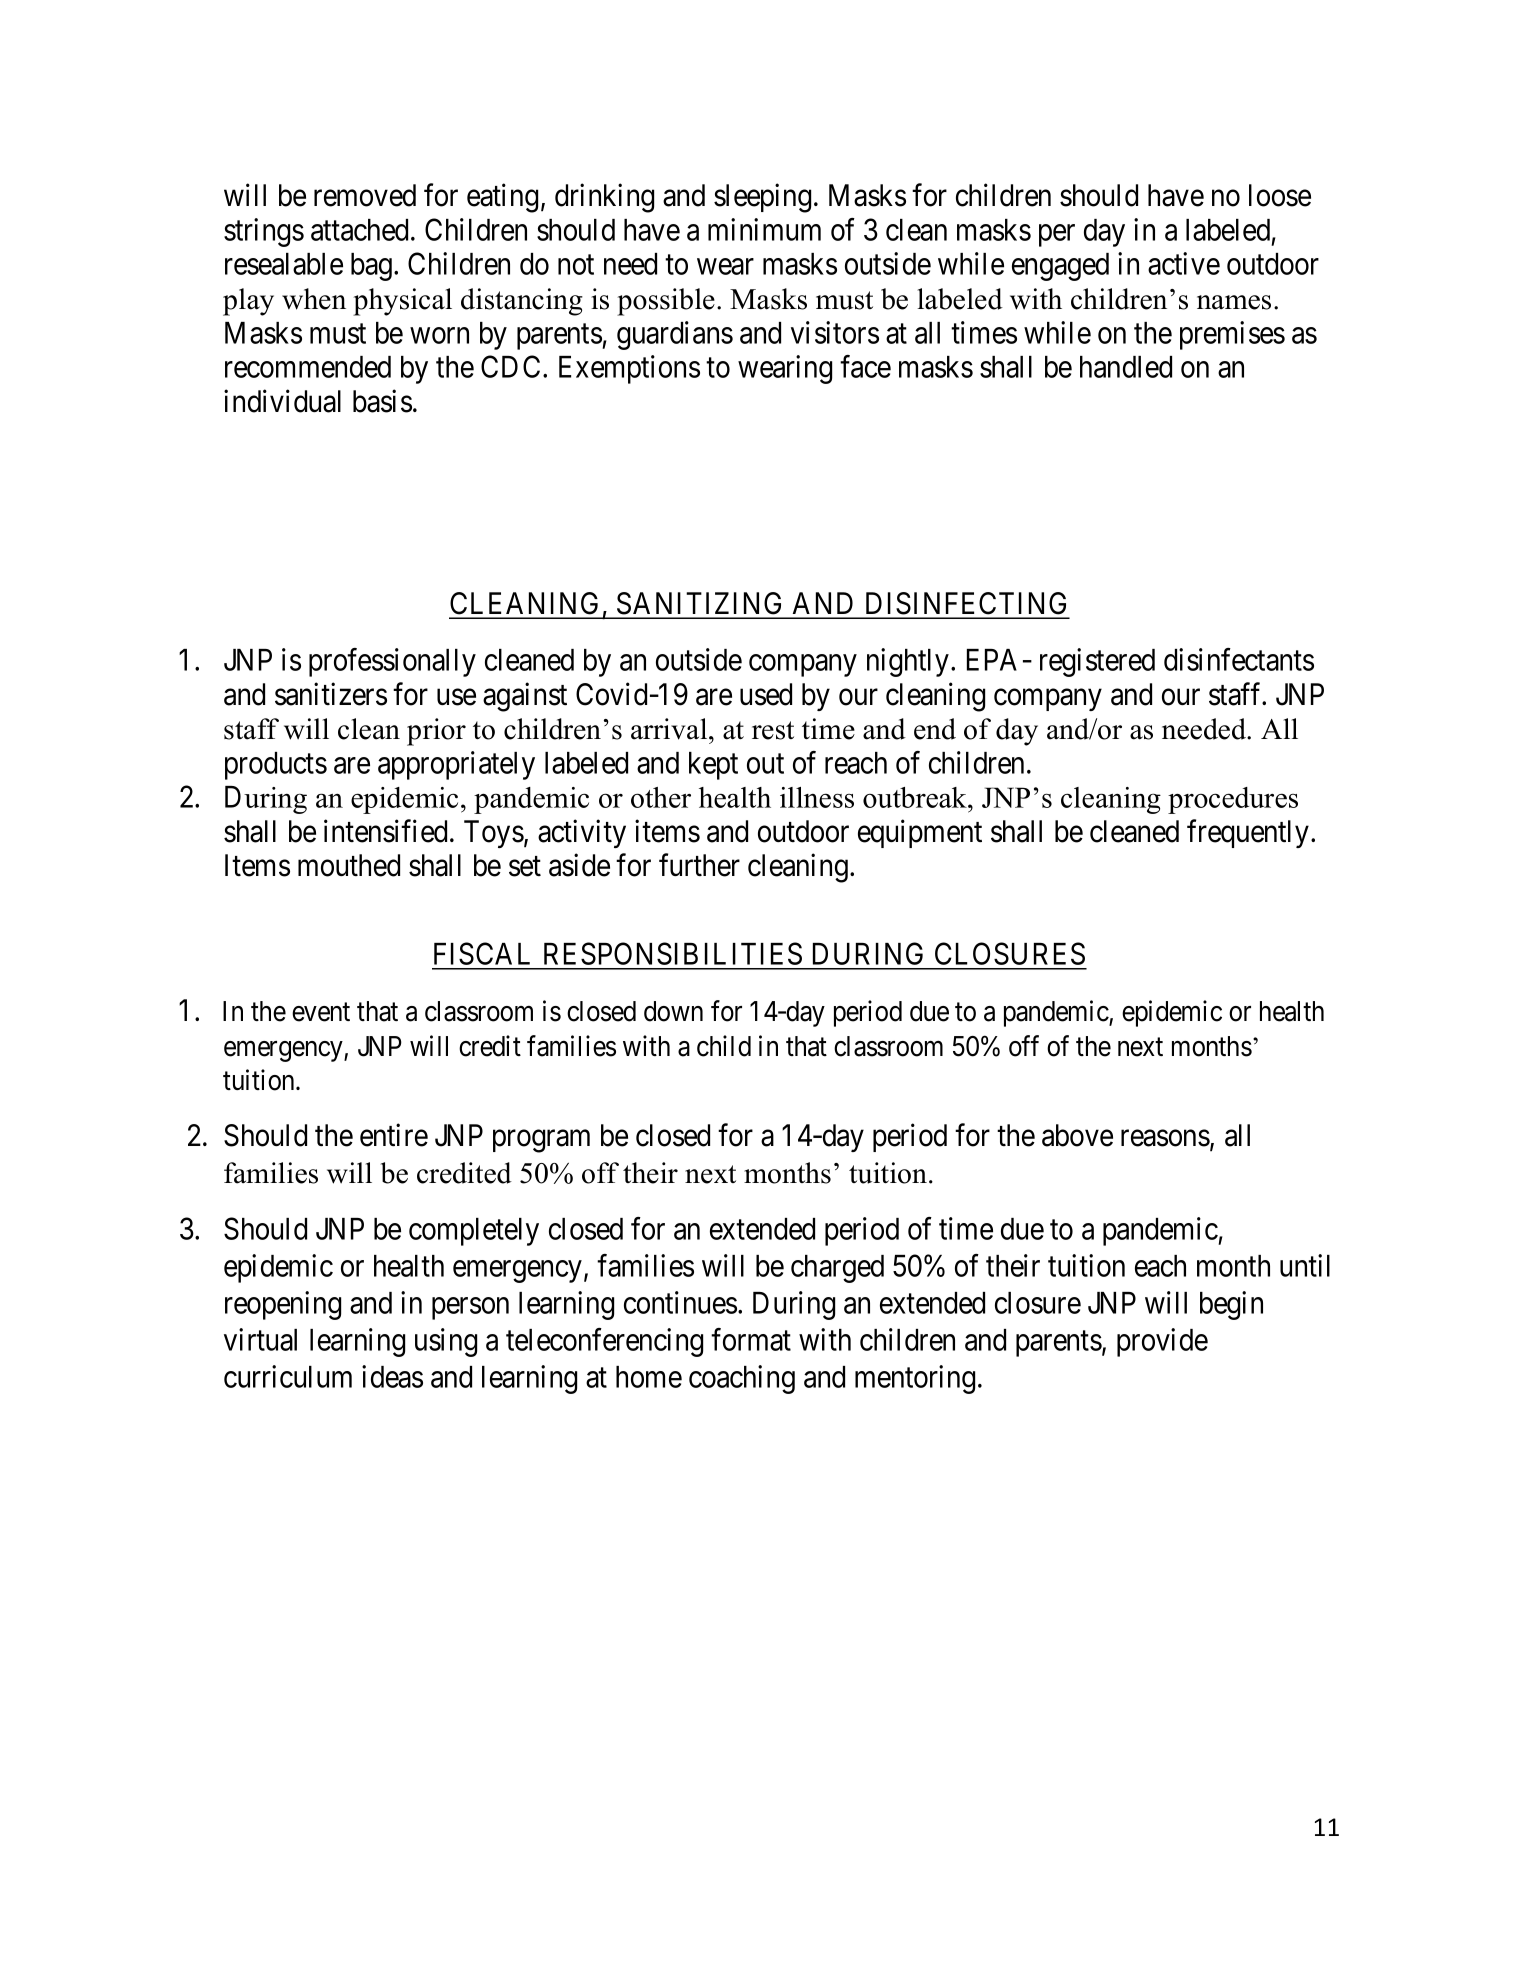  I want to click on minimum, so click(764, 229).
